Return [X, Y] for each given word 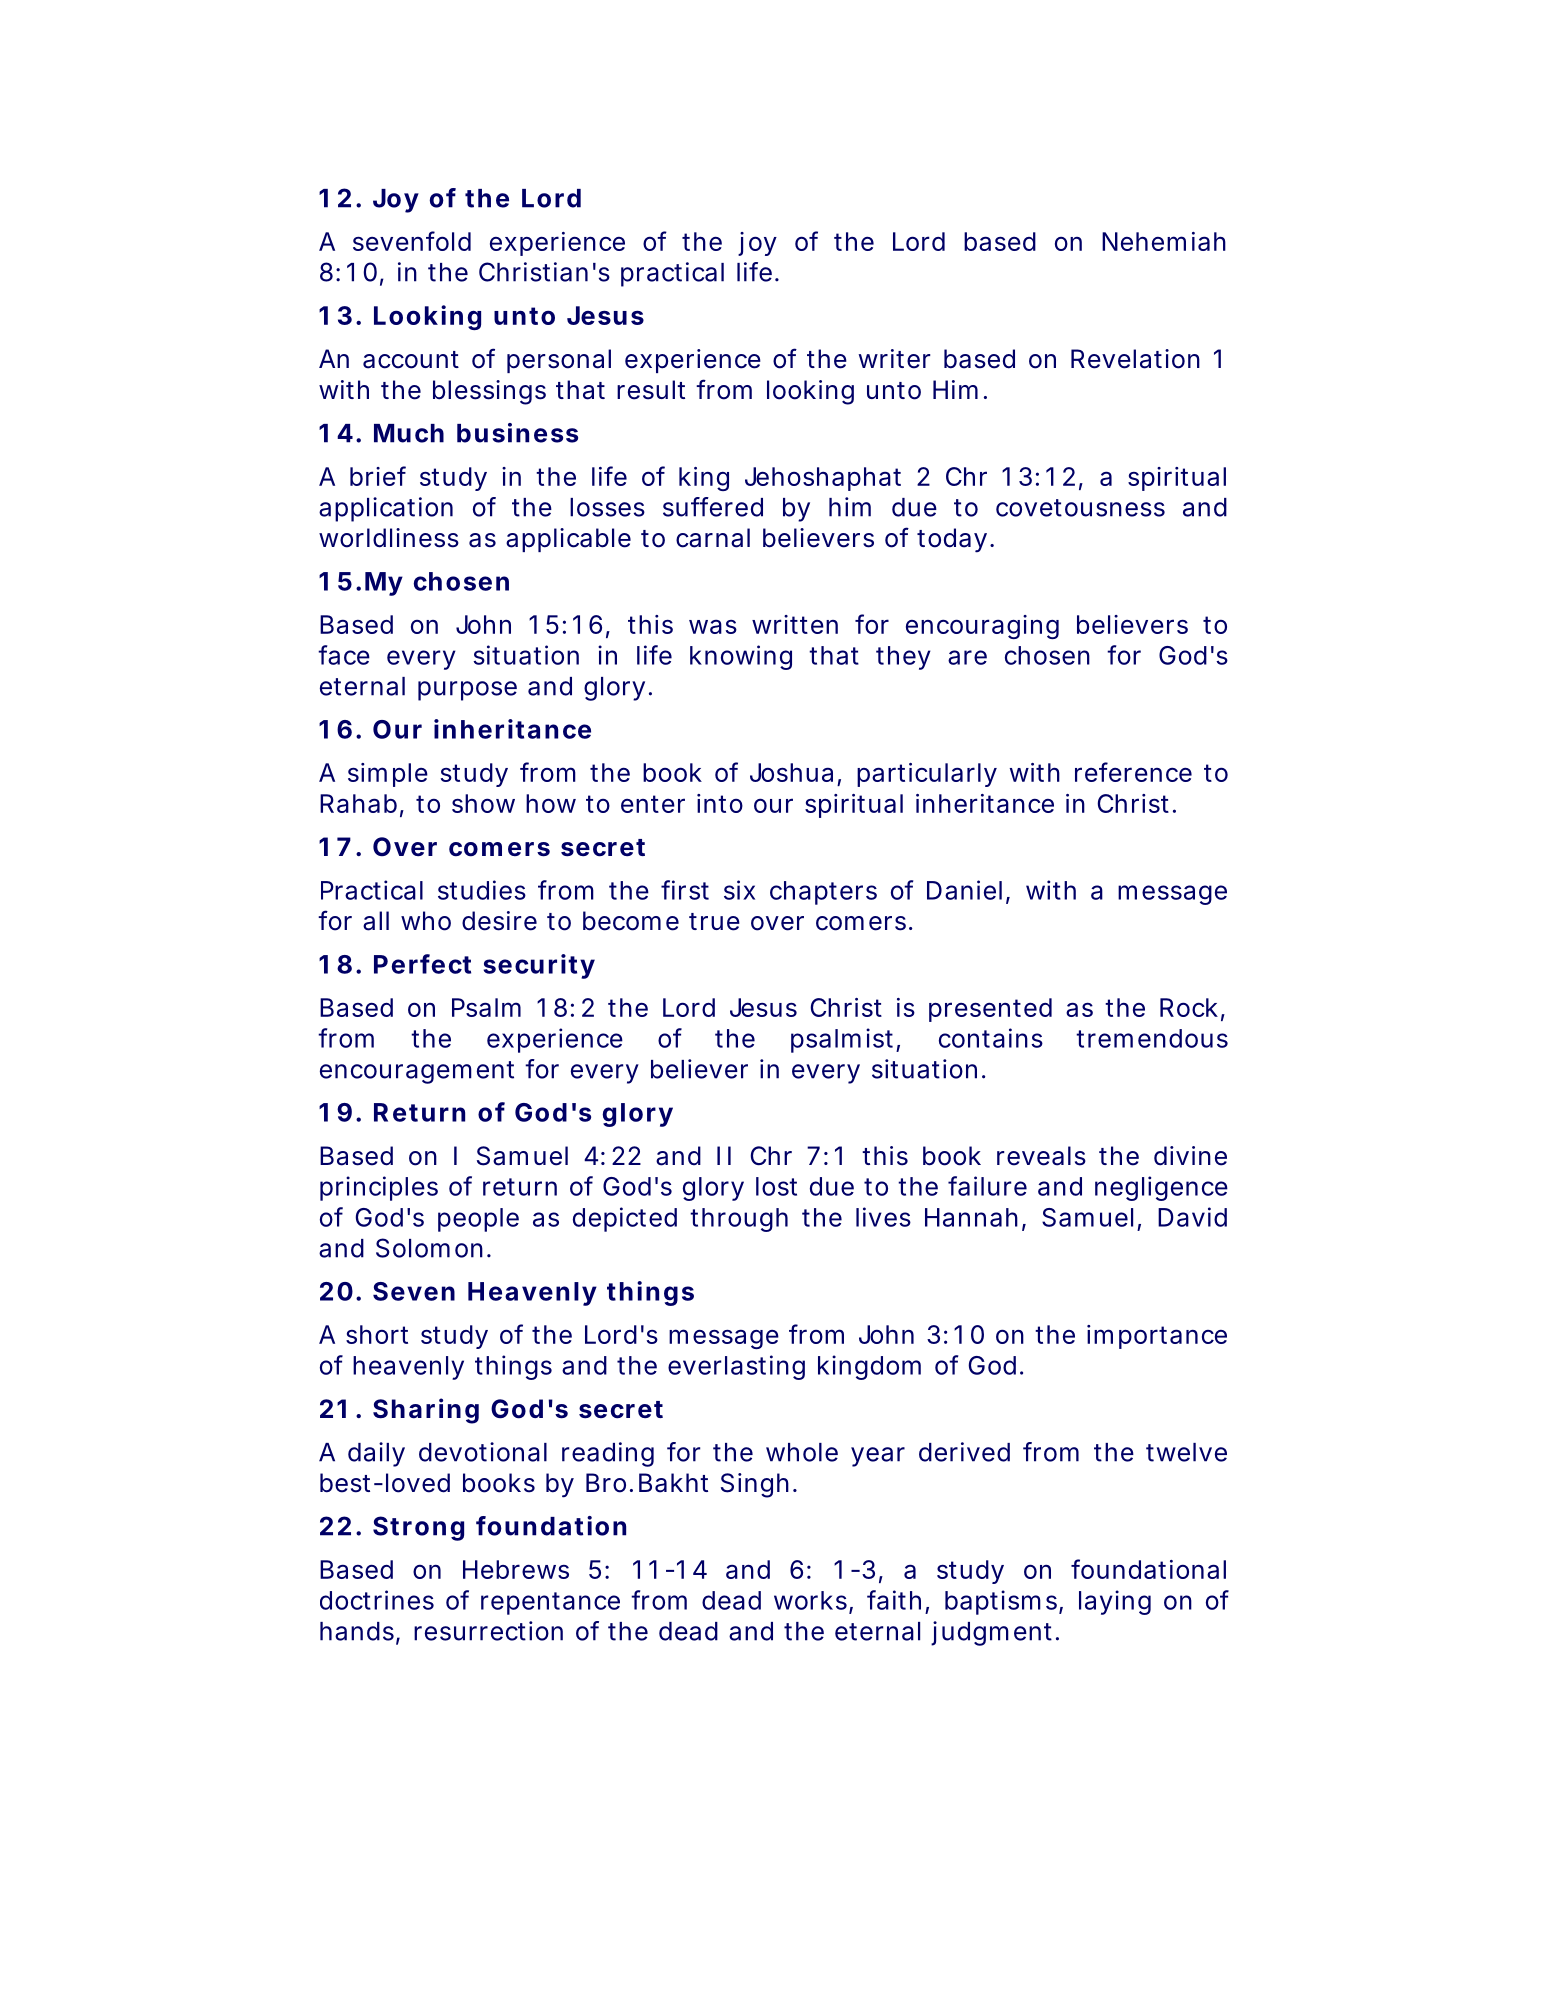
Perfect [422, 964]
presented [990, 1010]
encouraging [982, 627]
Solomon [432, 1248]
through [739, 1220]
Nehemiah [1164, 241]
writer [894, 359]
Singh [757, 1485]
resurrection [488, 1631]
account [411, 360]
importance [1157, 1337]
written [795, 624]
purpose [467, 691]
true [714, 922]
